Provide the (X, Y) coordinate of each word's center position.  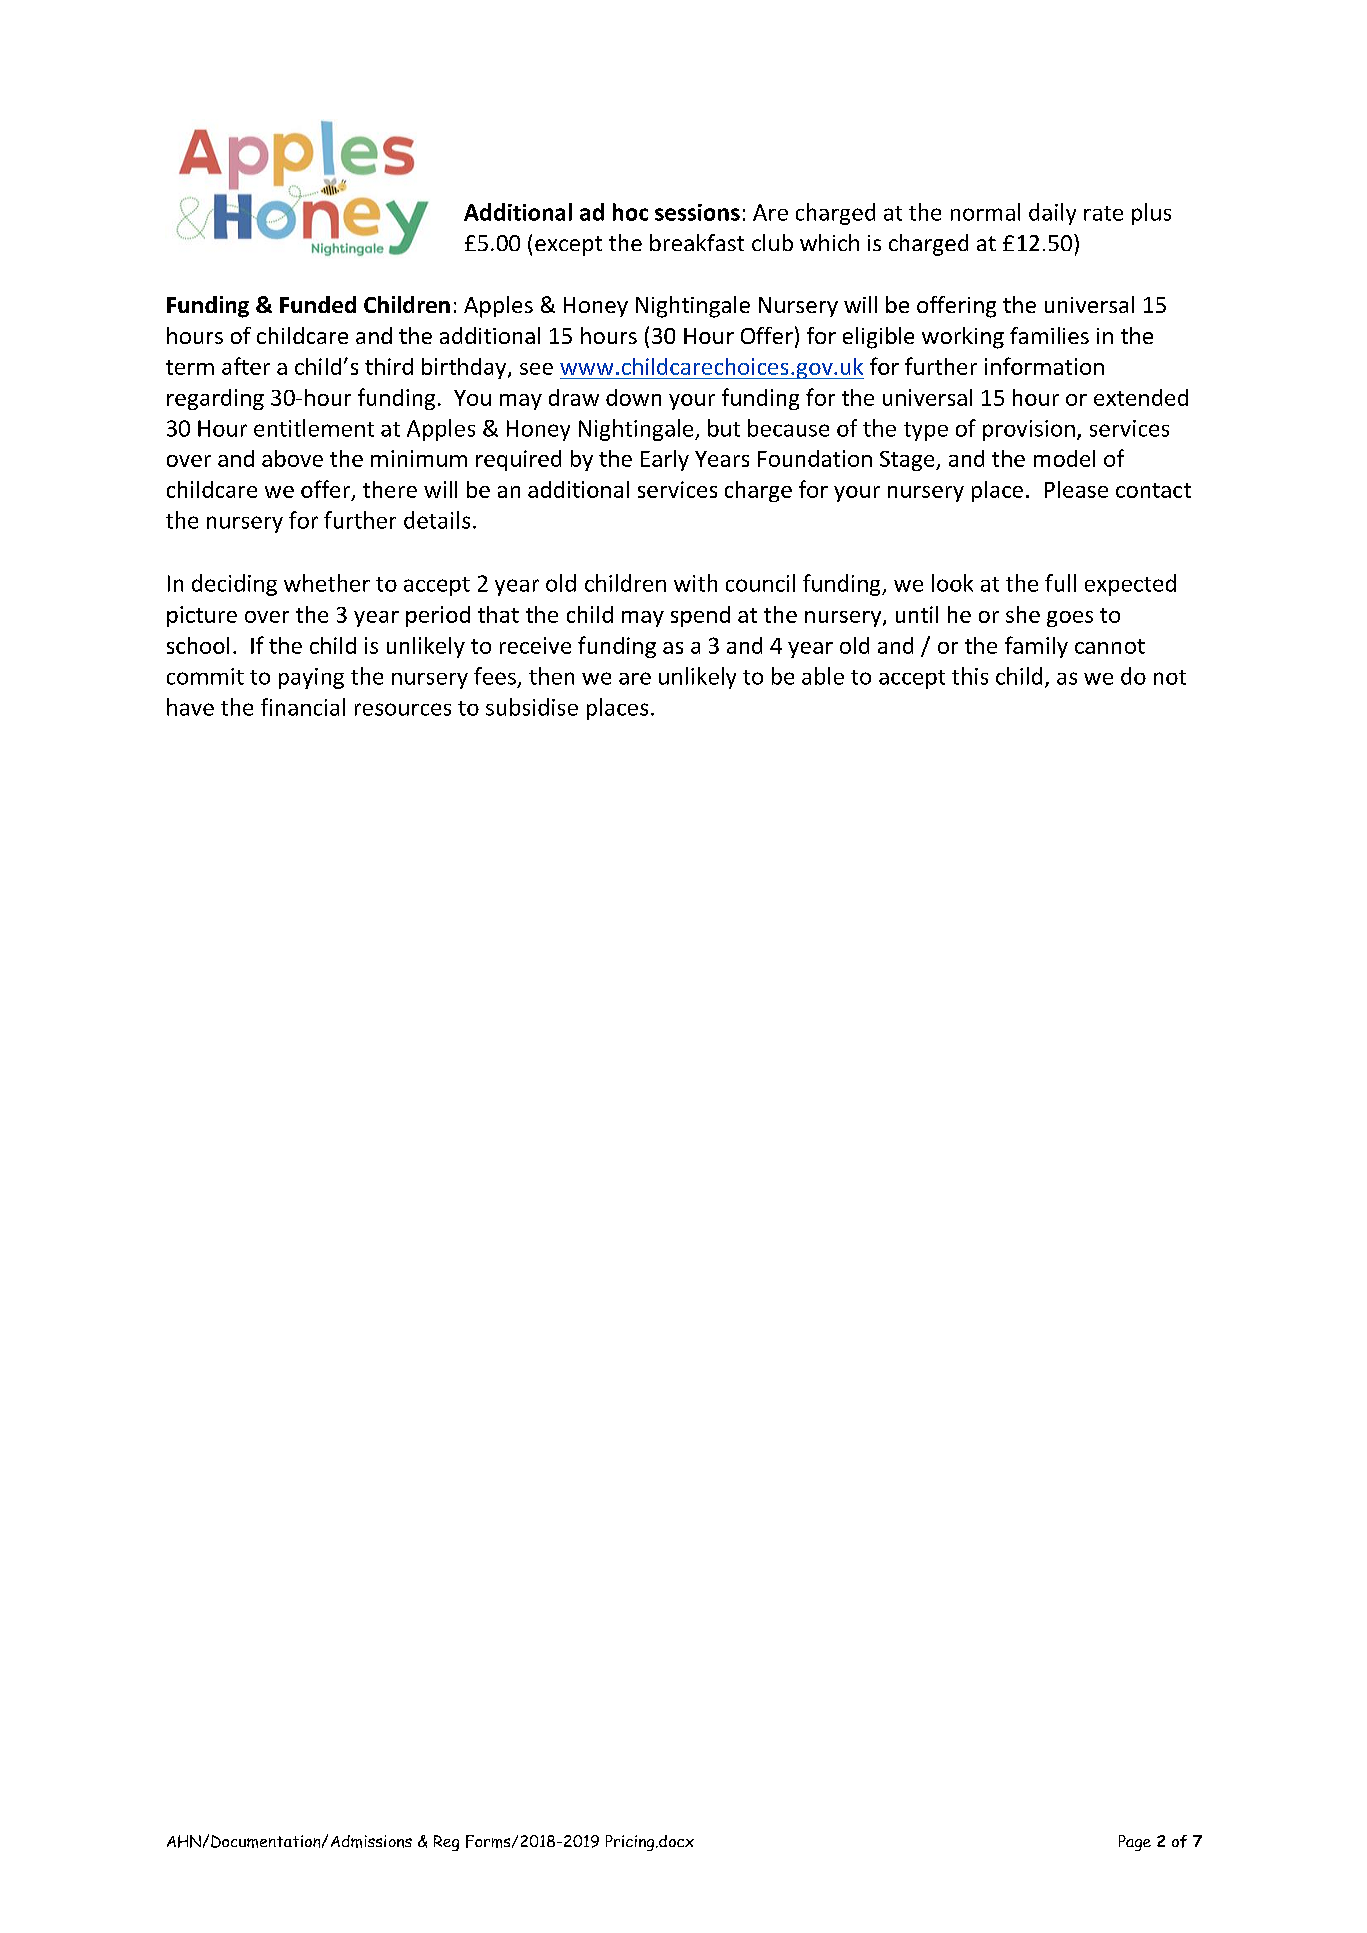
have (190, 707)
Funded (318, 304)
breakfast (697, 242)
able (823, 676)
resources (403, 709)
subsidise (532, 707)
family (1036, 647)
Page (1135, 1843)
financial (303, 707)
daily (1052, 214)
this (970, 676)
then (551, 676)
